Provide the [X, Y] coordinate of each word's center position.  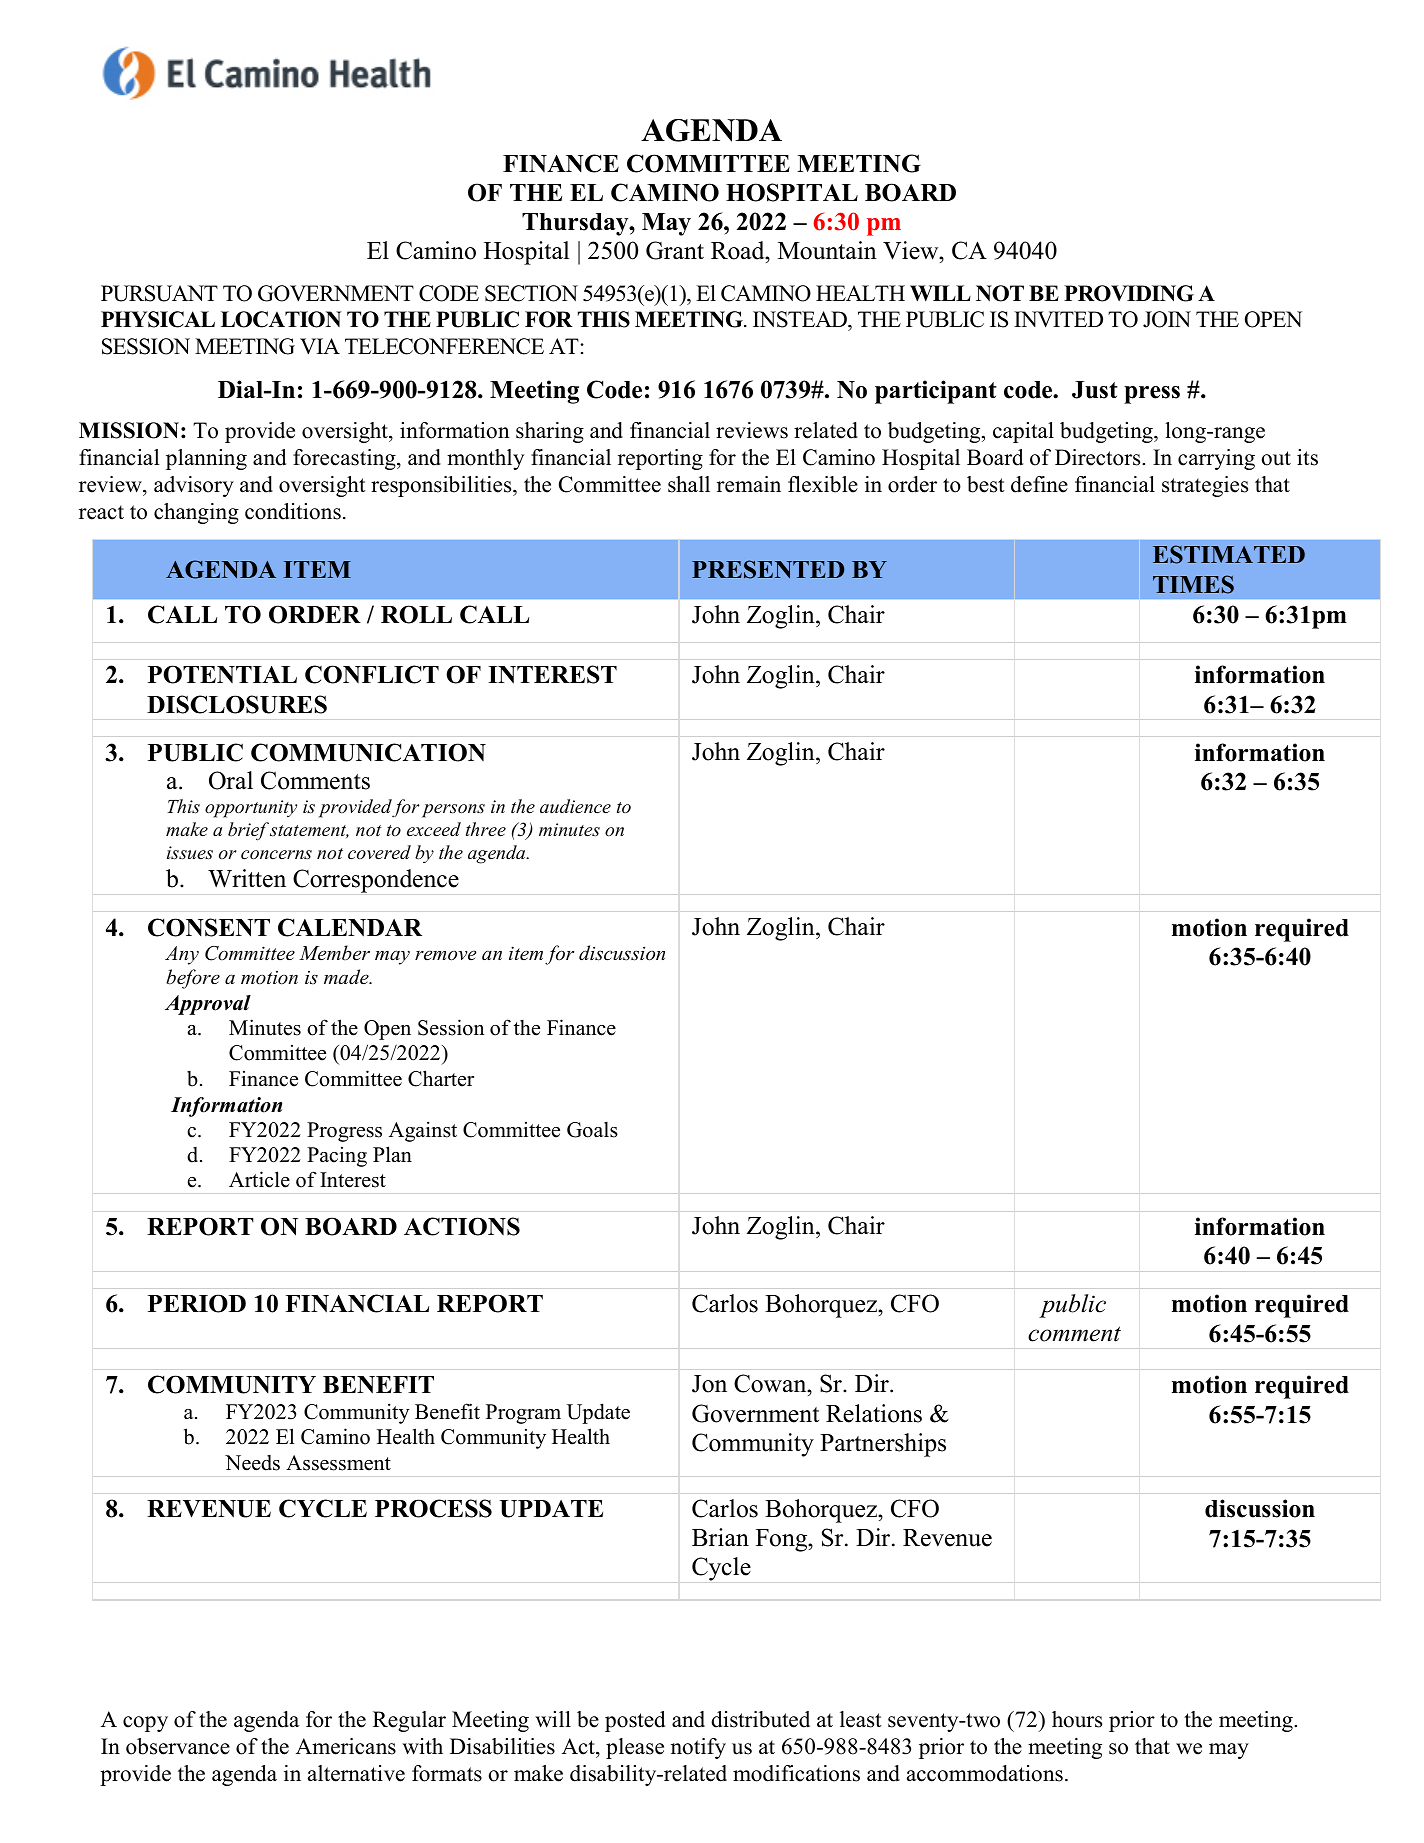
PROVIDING [1129, 293]
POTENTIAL [222, 674]
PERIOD [197, 1303]
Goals [592, 1130]
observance [178, 1746]
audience [575, 806]
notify [698, 1748]
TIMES [1193, 584]
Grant [675, 250]
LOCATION [281, 319]
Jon [709, 1384]
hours [1077, 1719]
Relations [874, 1413]
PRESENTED [768, 569]
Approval [208, 1005]
